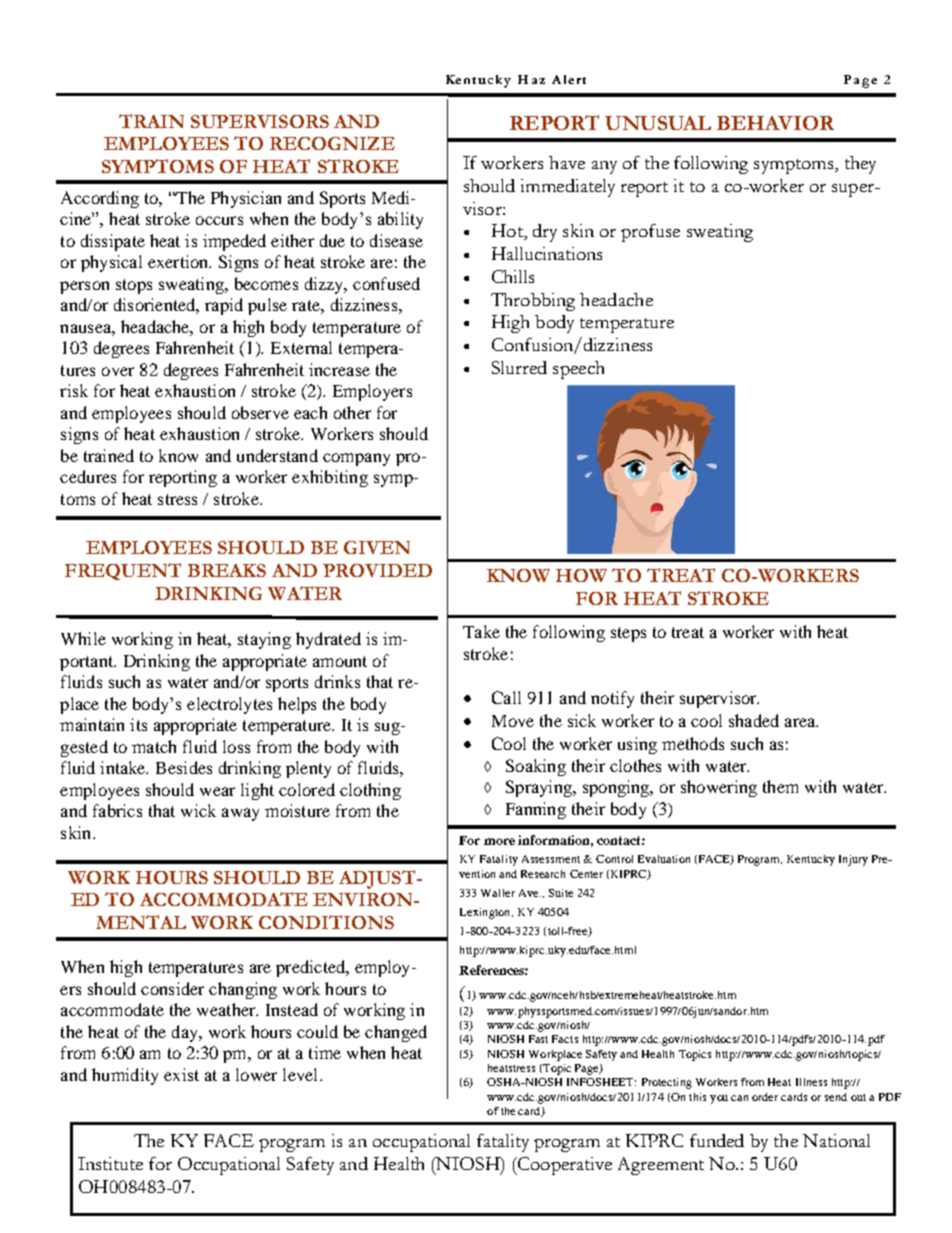  I want to click on While, so click(83, 638).
